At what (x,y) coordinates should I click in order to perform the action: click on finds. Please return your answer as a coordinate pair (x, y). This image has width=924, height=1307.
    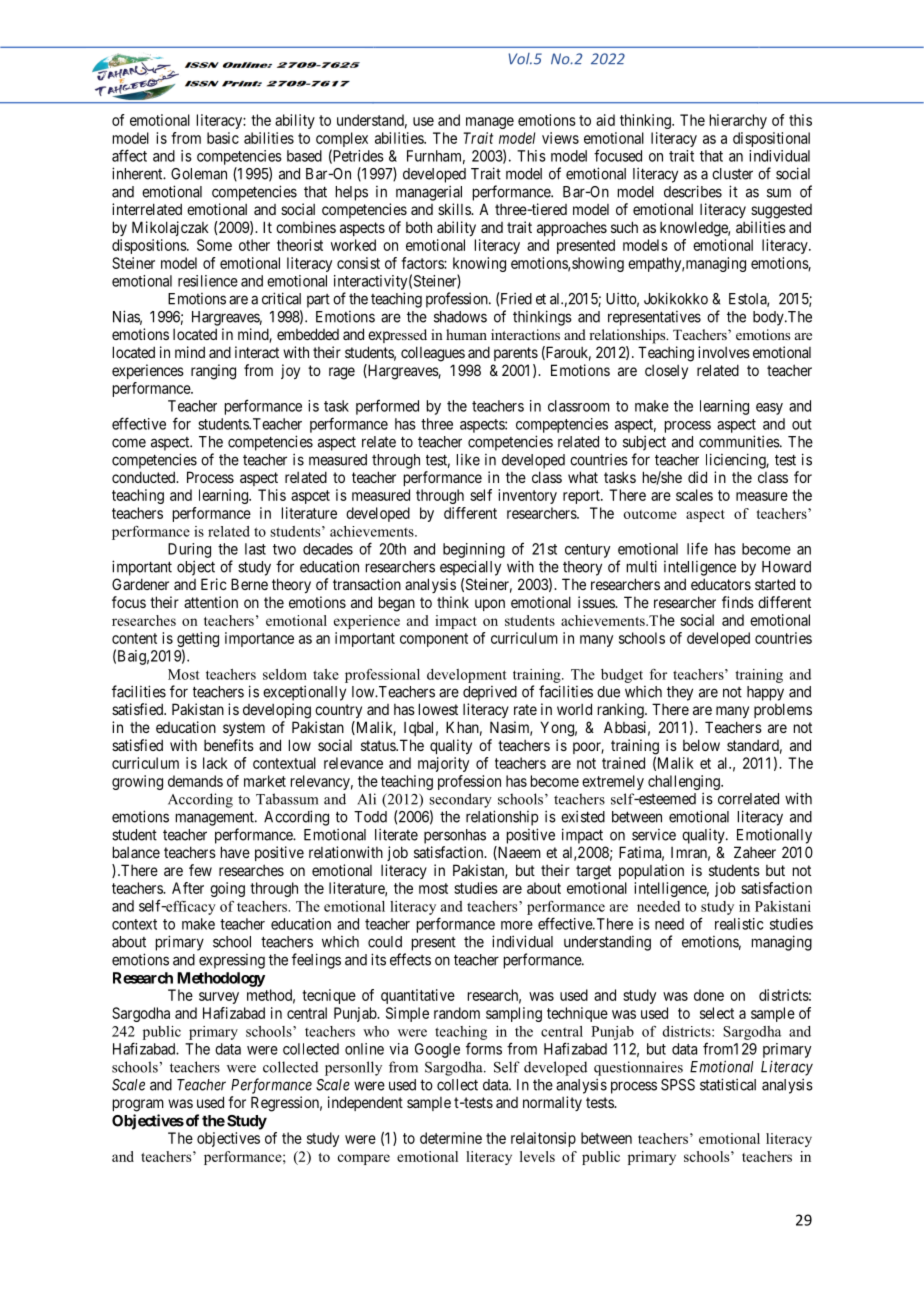
    Looking at the image, I should click on (738, 602).
